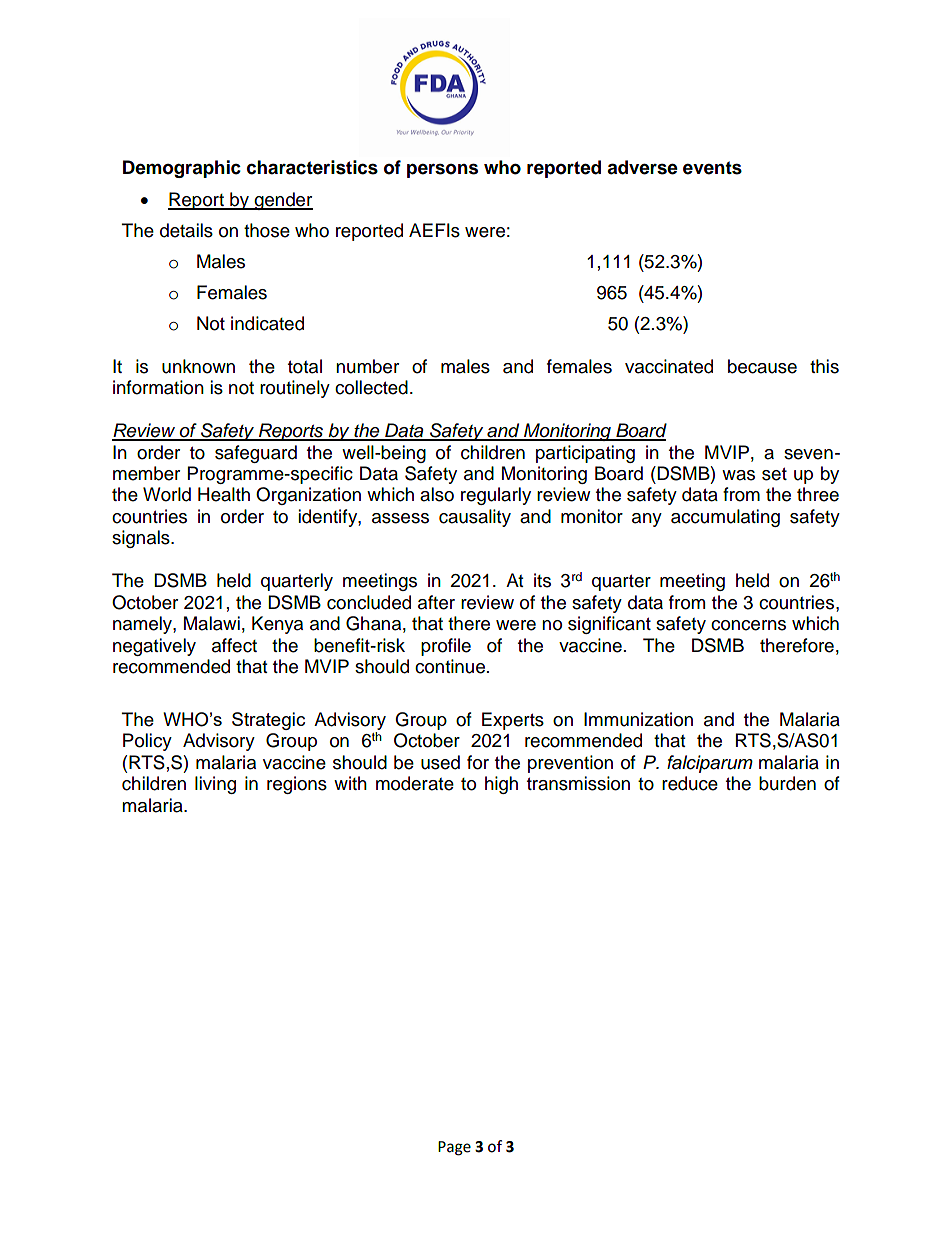  Describe the element at coordinates (442, 170) in the page. I see `persons` at that location.
